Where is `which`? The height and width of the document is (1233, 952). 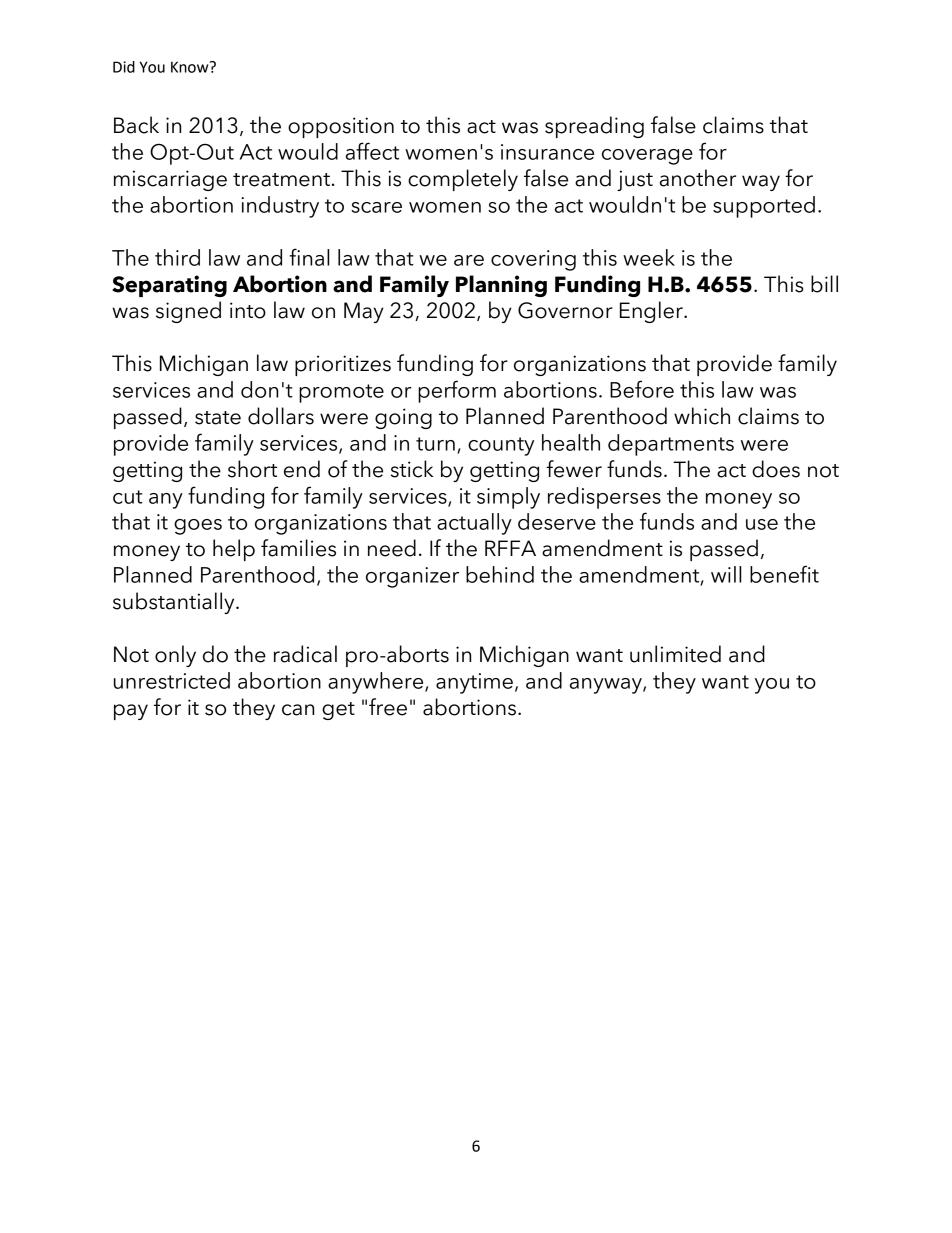
which is located at coordinates (702, 416).
